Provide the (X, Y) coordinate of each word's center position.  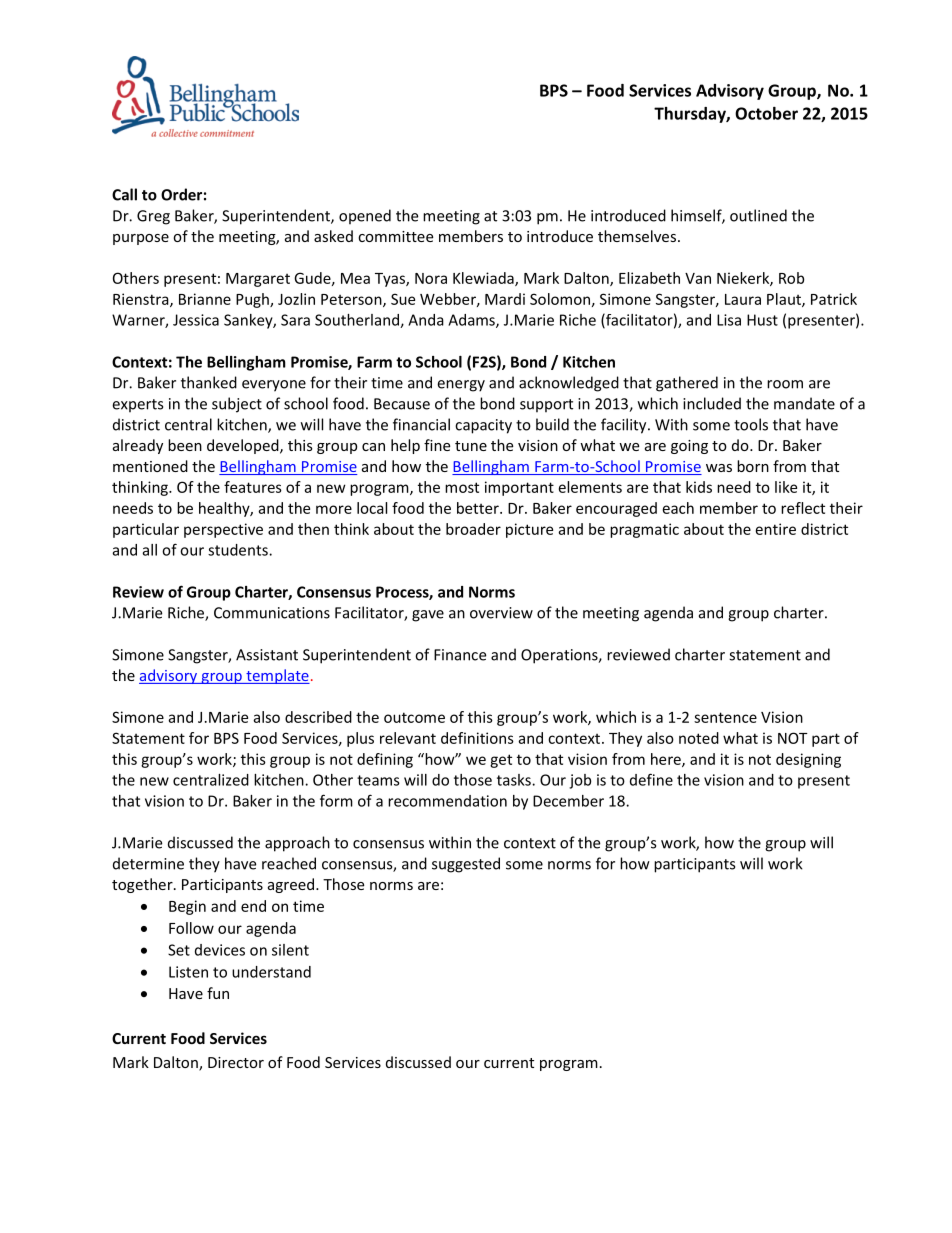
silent (290, 950)
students (239, 550)
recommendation (447, 801)
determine (148, 863)
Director (236, 1062)
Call (124, 194)
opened (365, 217)
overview (501, 613)
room (785, 384)
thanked (209, 382)
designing (808, 760)
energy (461, 386)
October (766, 113)
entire (776, 529)
